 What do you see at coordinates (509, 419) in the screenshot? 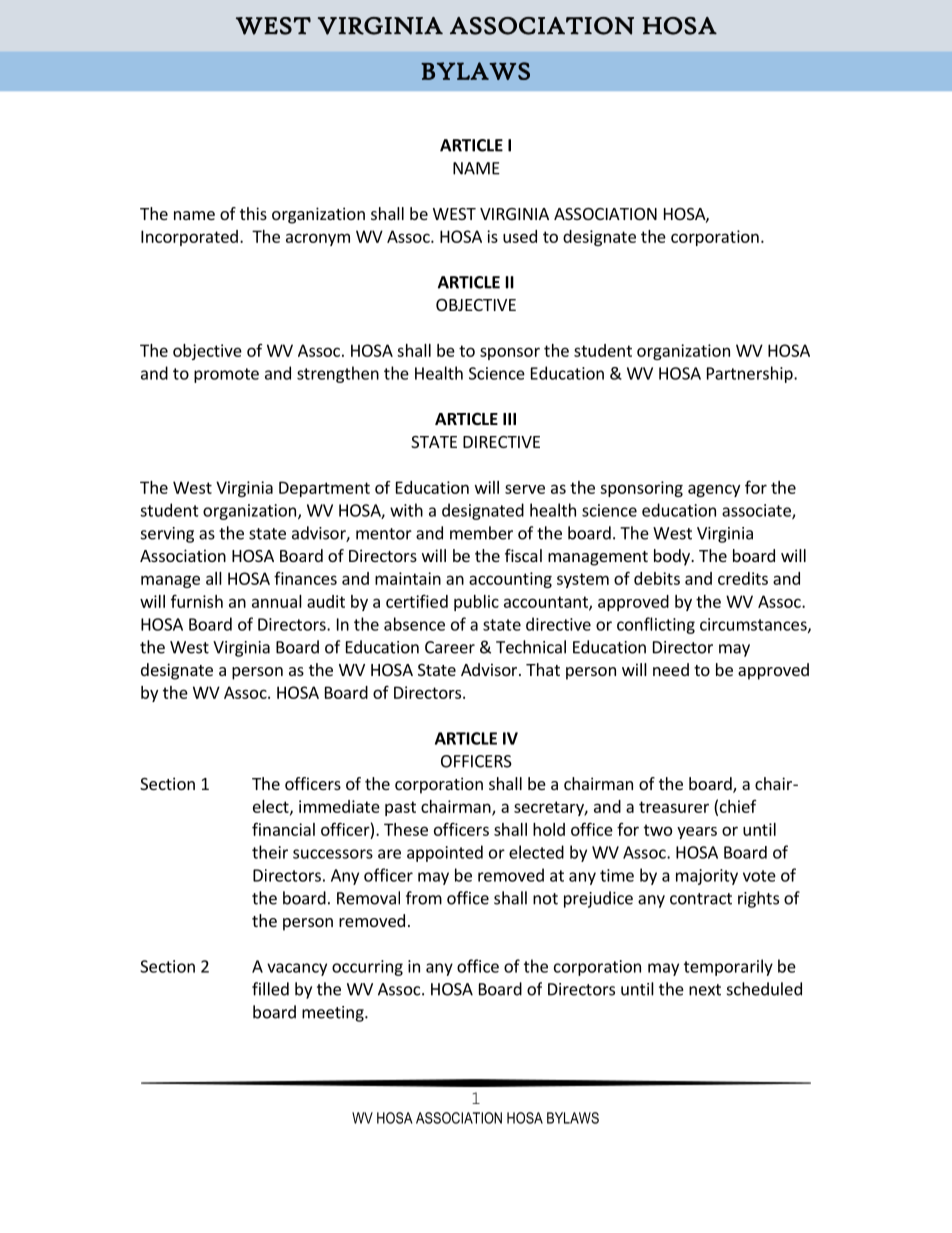
I see `III` at bounding box center [509, 419].
